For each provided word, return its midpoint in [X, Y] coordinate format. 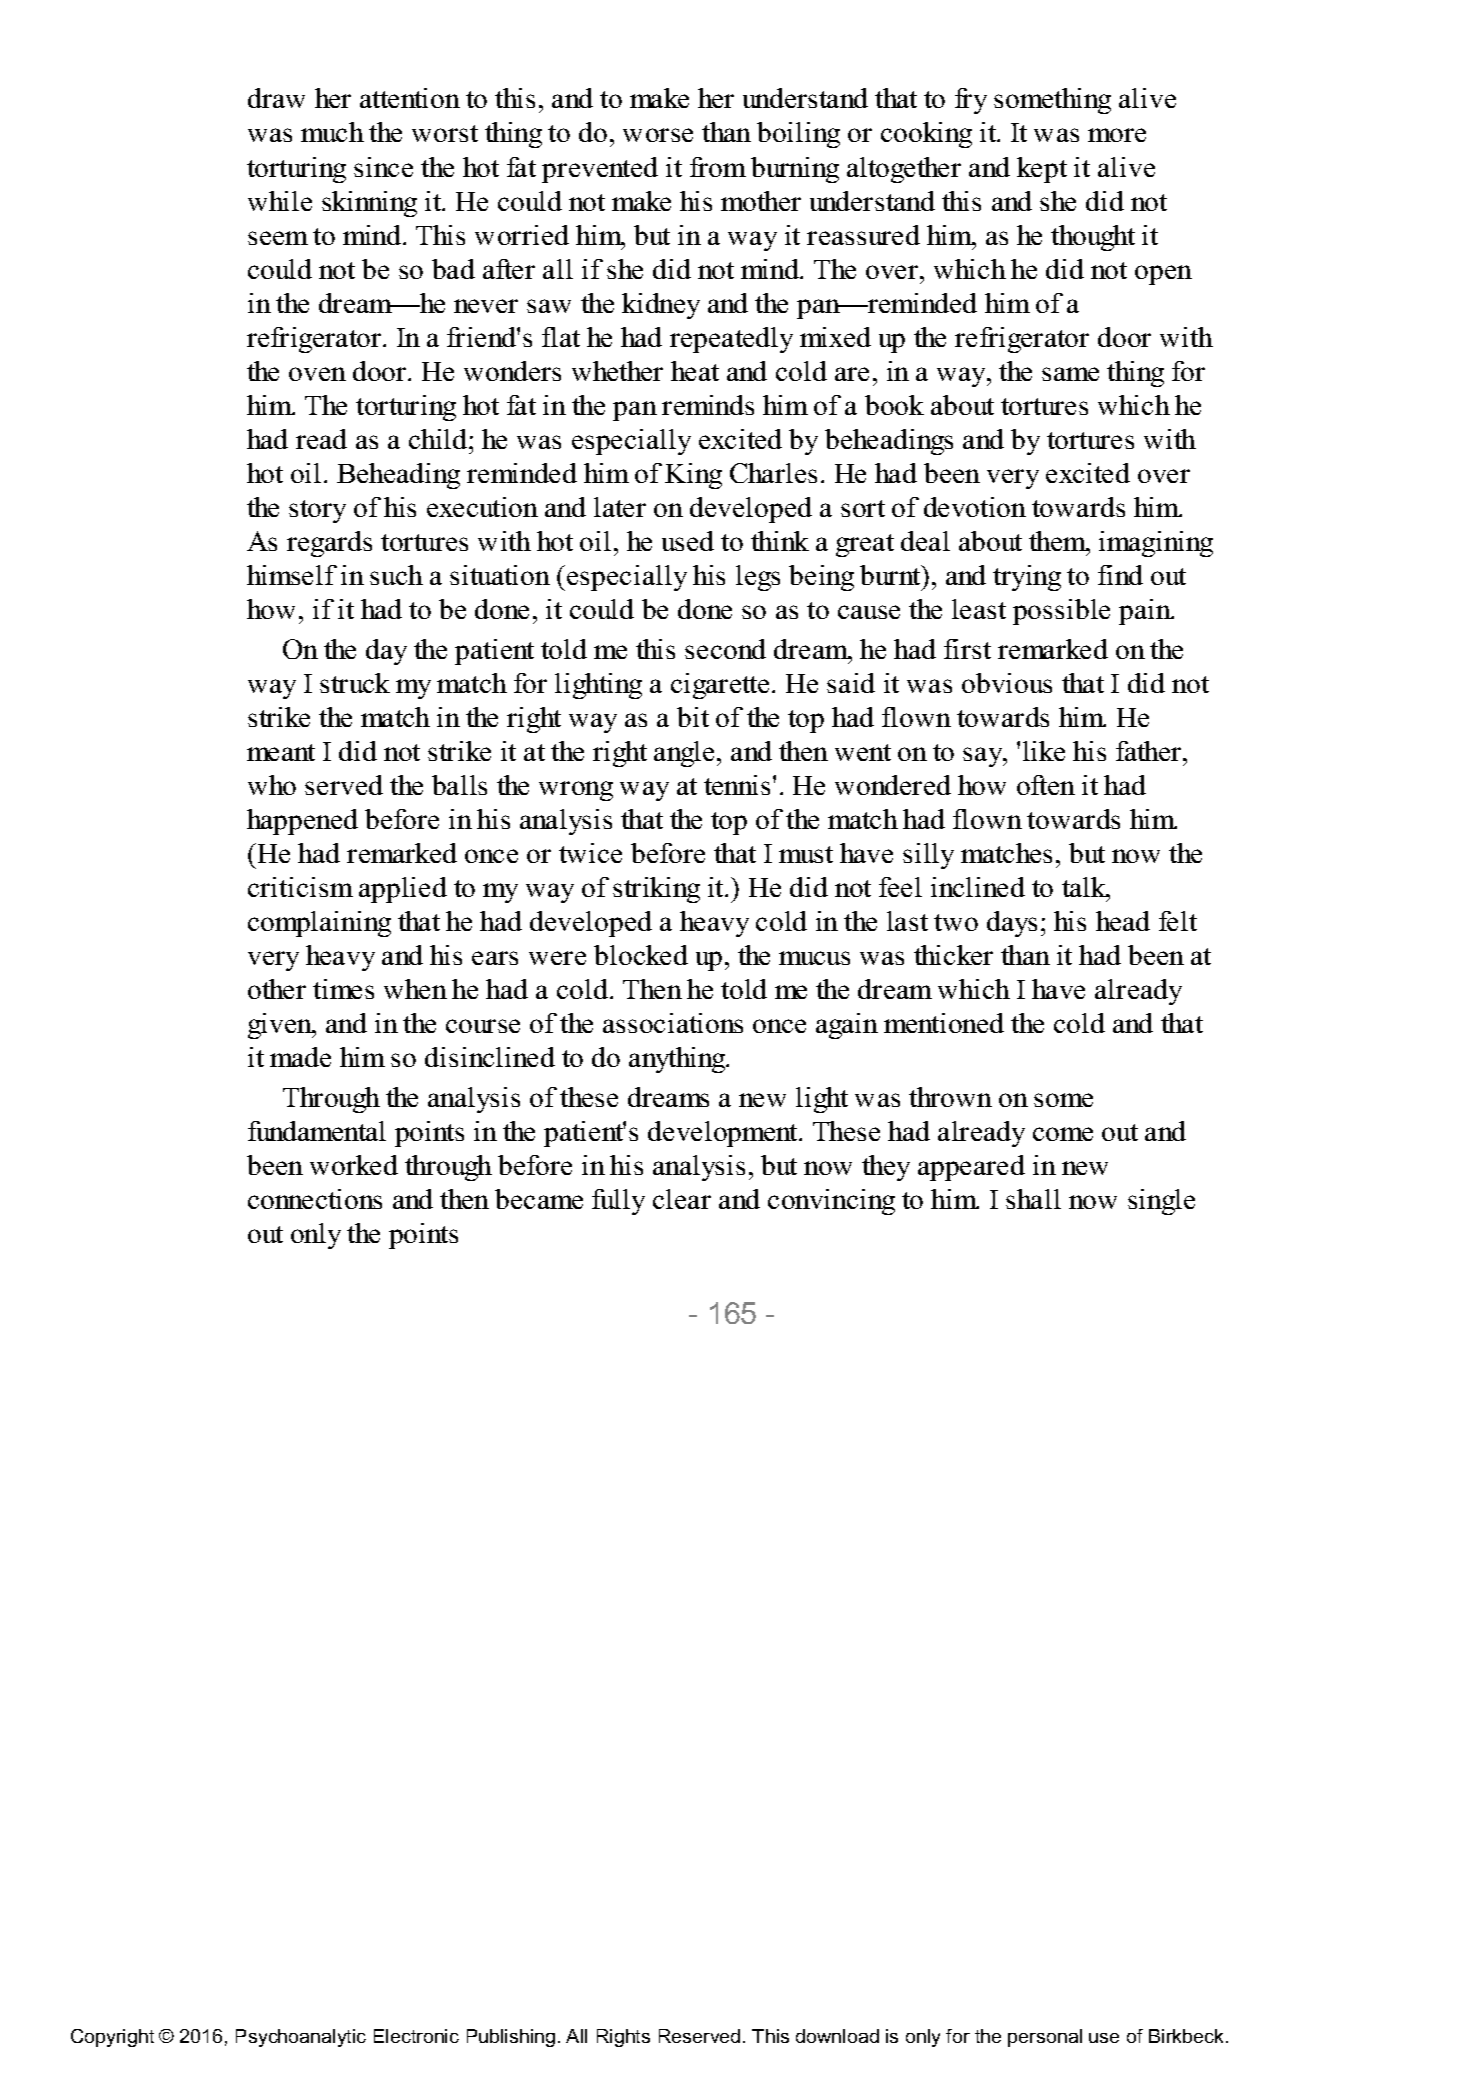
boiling [798, 135]
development [724, 1134]
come [1063, 1134]
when [415, 989]
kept [1042, 170]
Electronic [416, 2036]
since [383, 167]
